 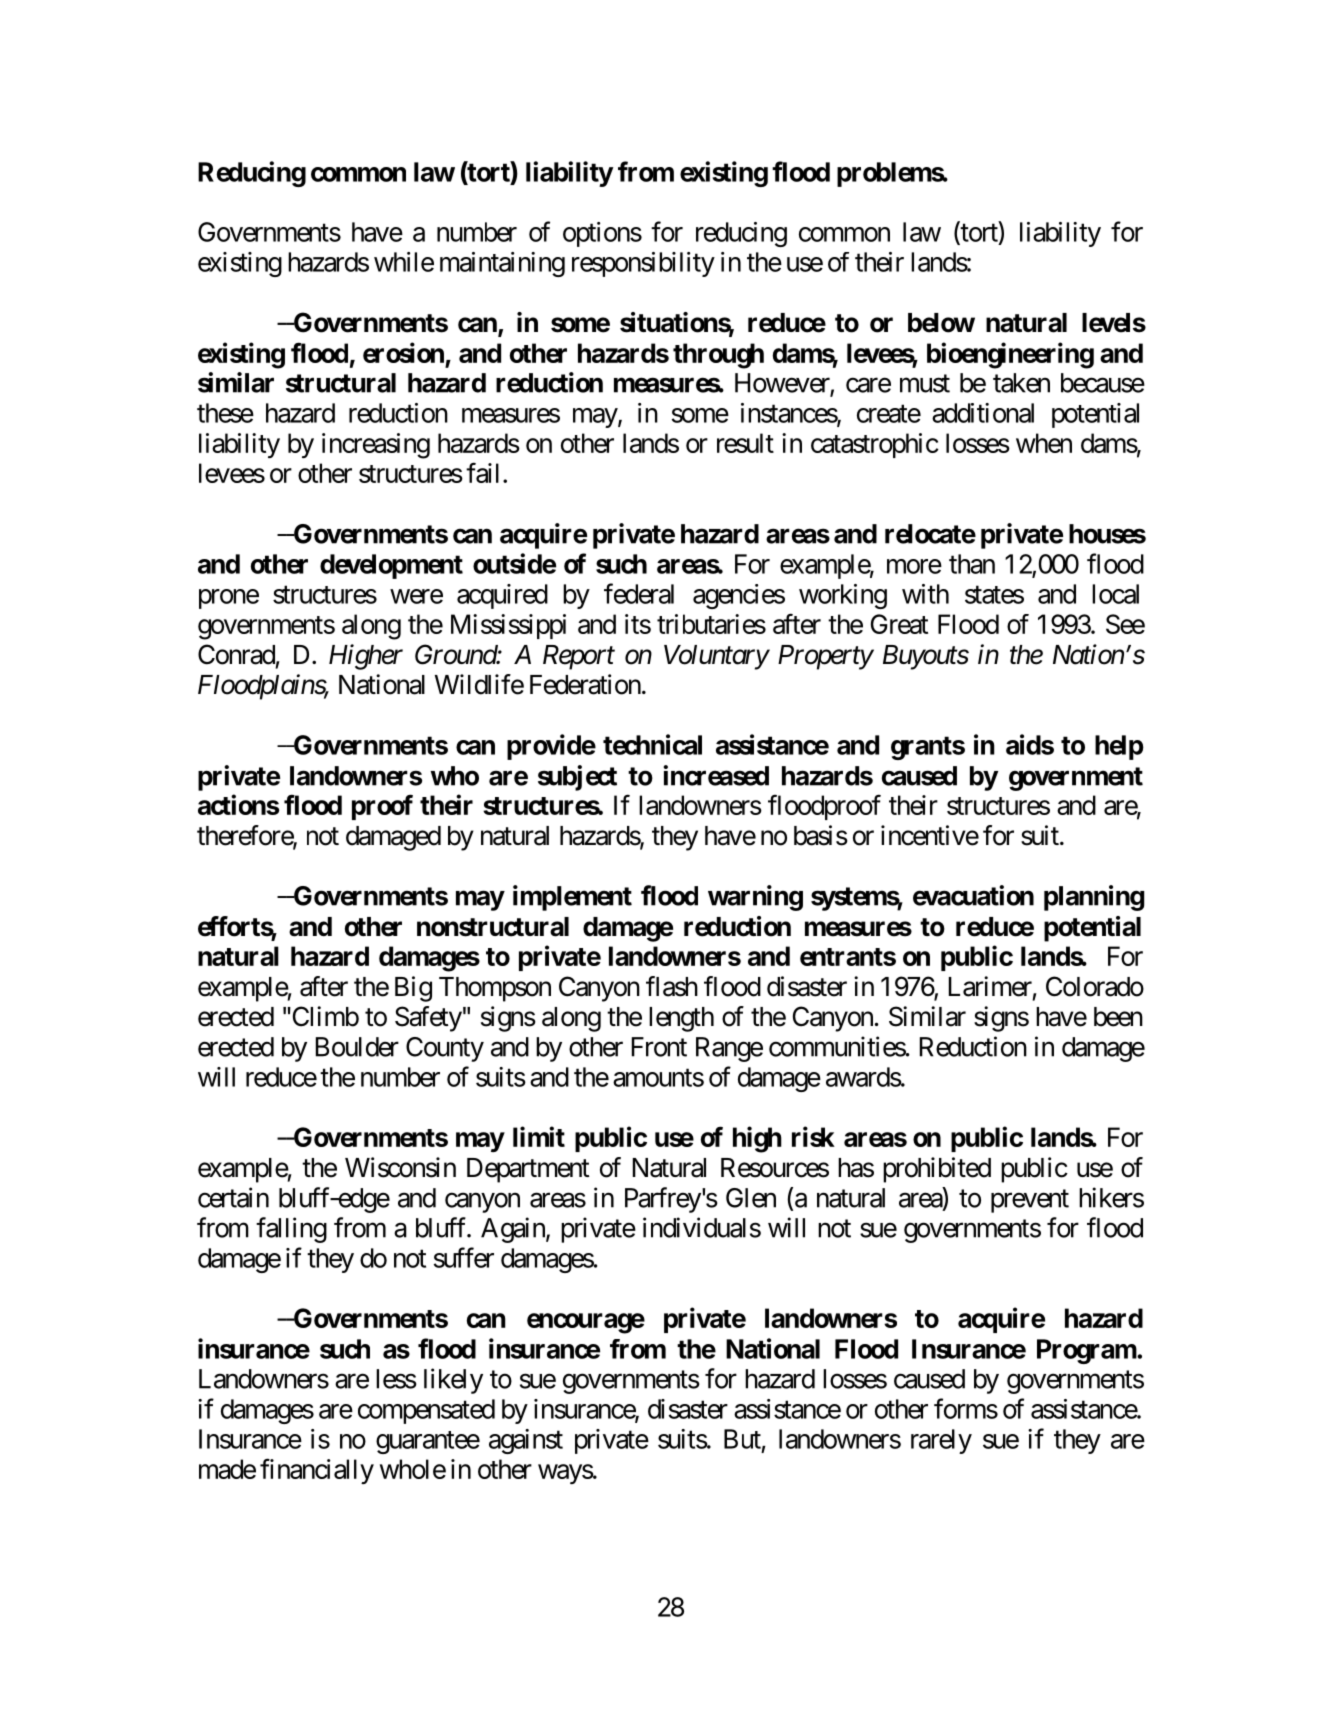 I want to click on likely, so click(x=453, y=1381).
